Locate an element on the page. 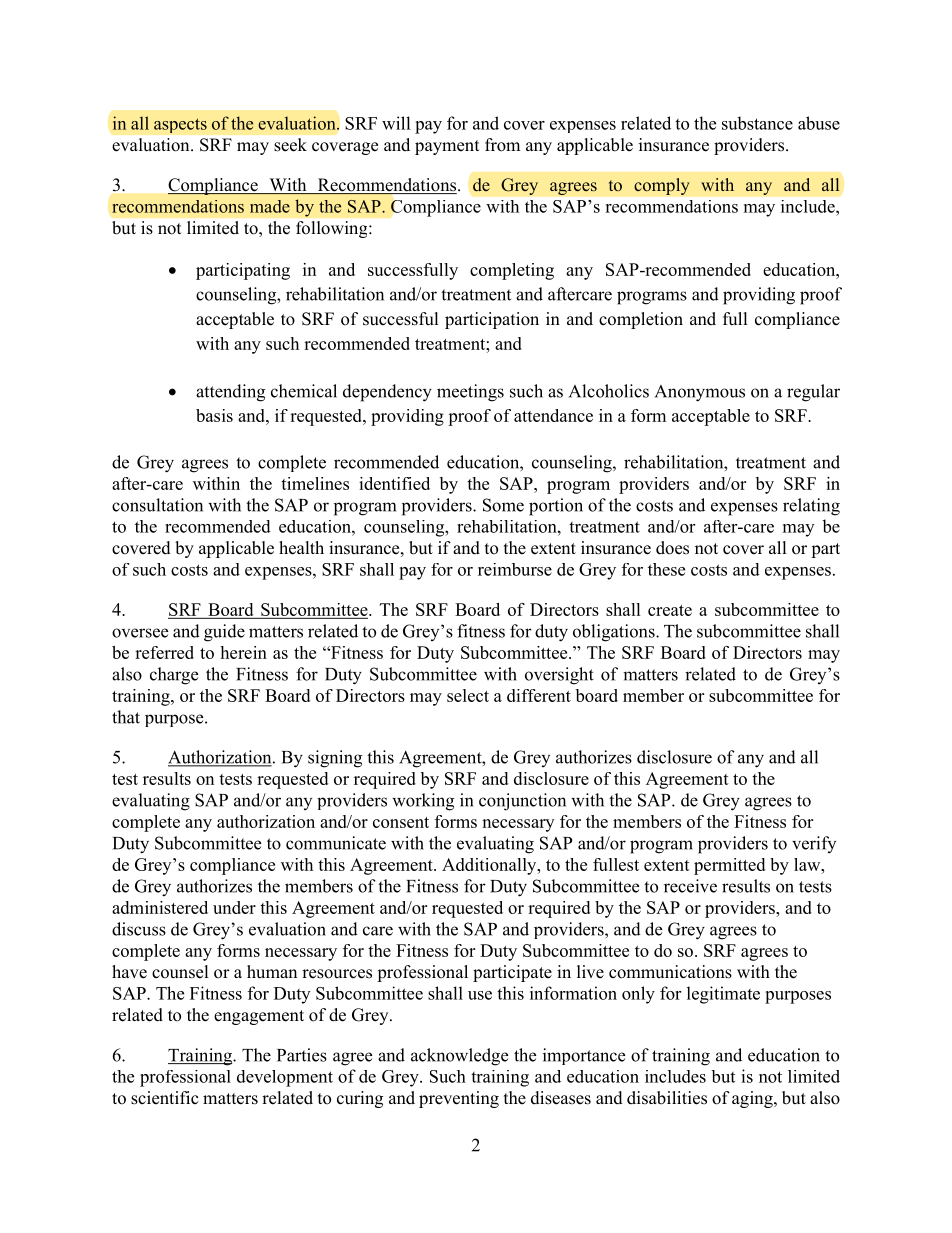  scientific is located at coordinates (165, 1098).
